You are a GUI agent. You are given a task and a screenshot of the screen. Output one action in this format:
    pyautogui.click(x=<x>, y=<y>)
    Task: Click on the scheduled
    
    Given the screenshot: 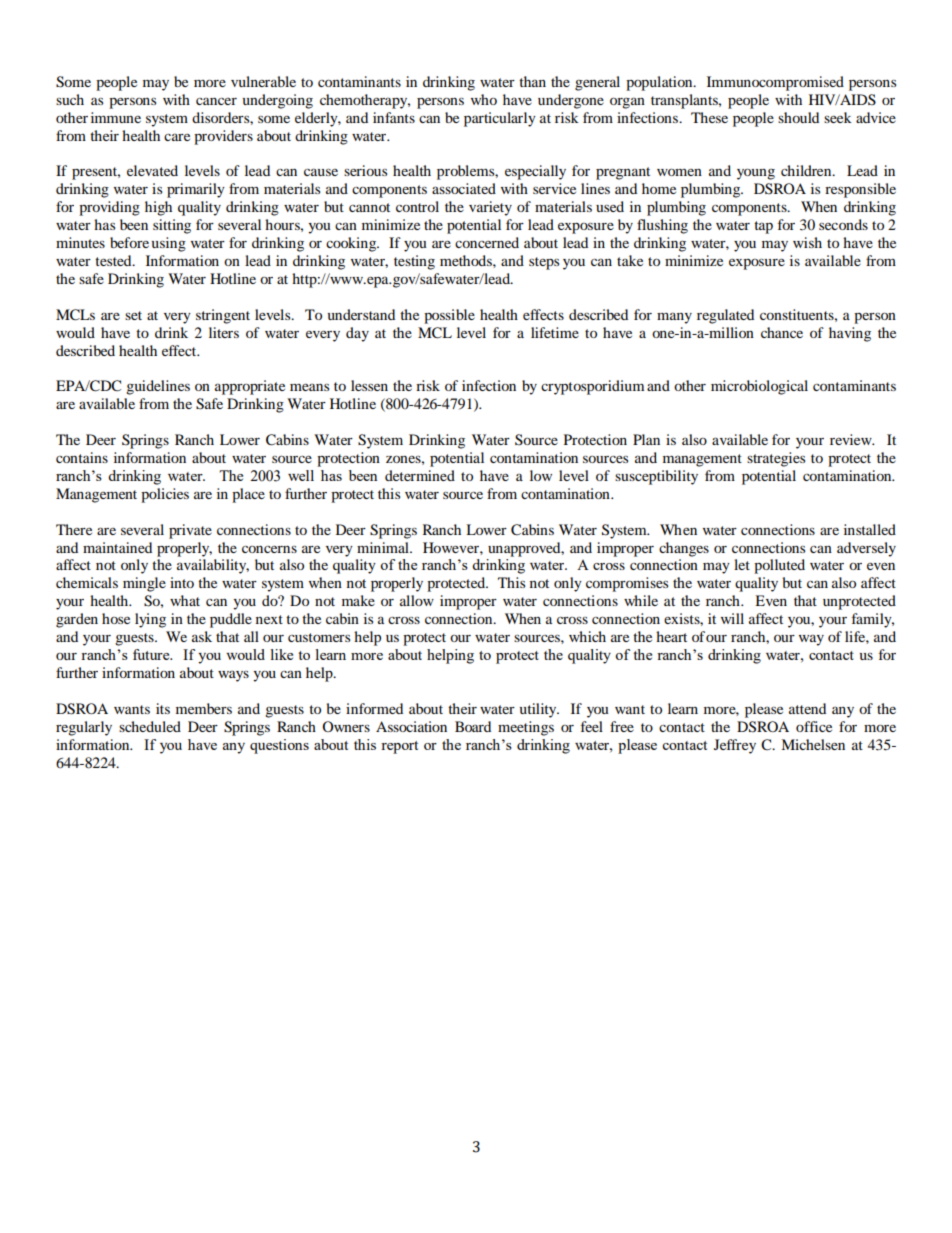 What is the action you would take?
    pyautogui.click(x=150, y=726)
